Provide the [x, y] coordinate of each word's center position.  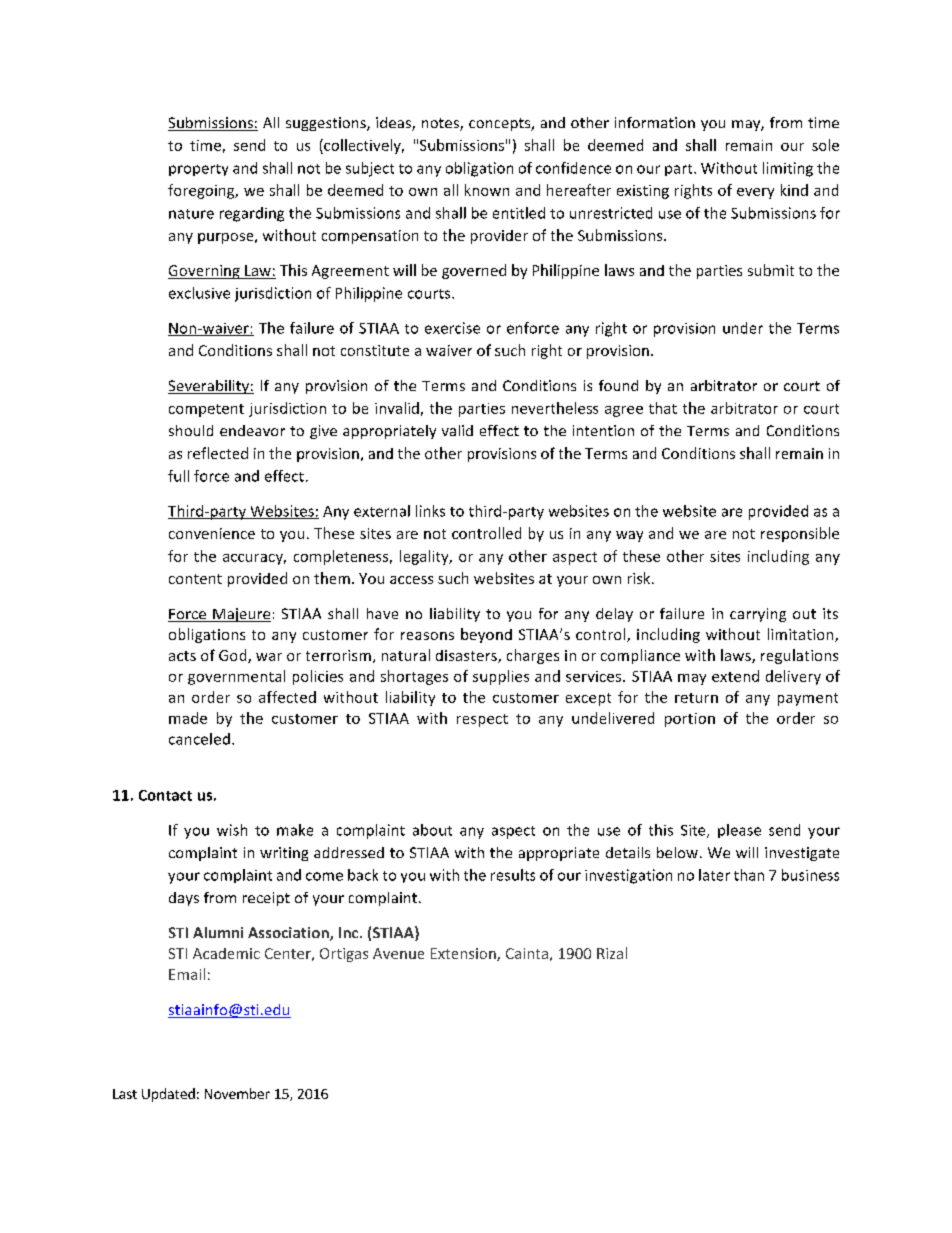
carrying [758, 615]
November [237, 1093]
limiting [788, 169]
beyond [486, 635]
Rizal [612, 953]
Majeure [241, 615]
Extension [464, 954]
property [198, 170]
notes [441, 124]
